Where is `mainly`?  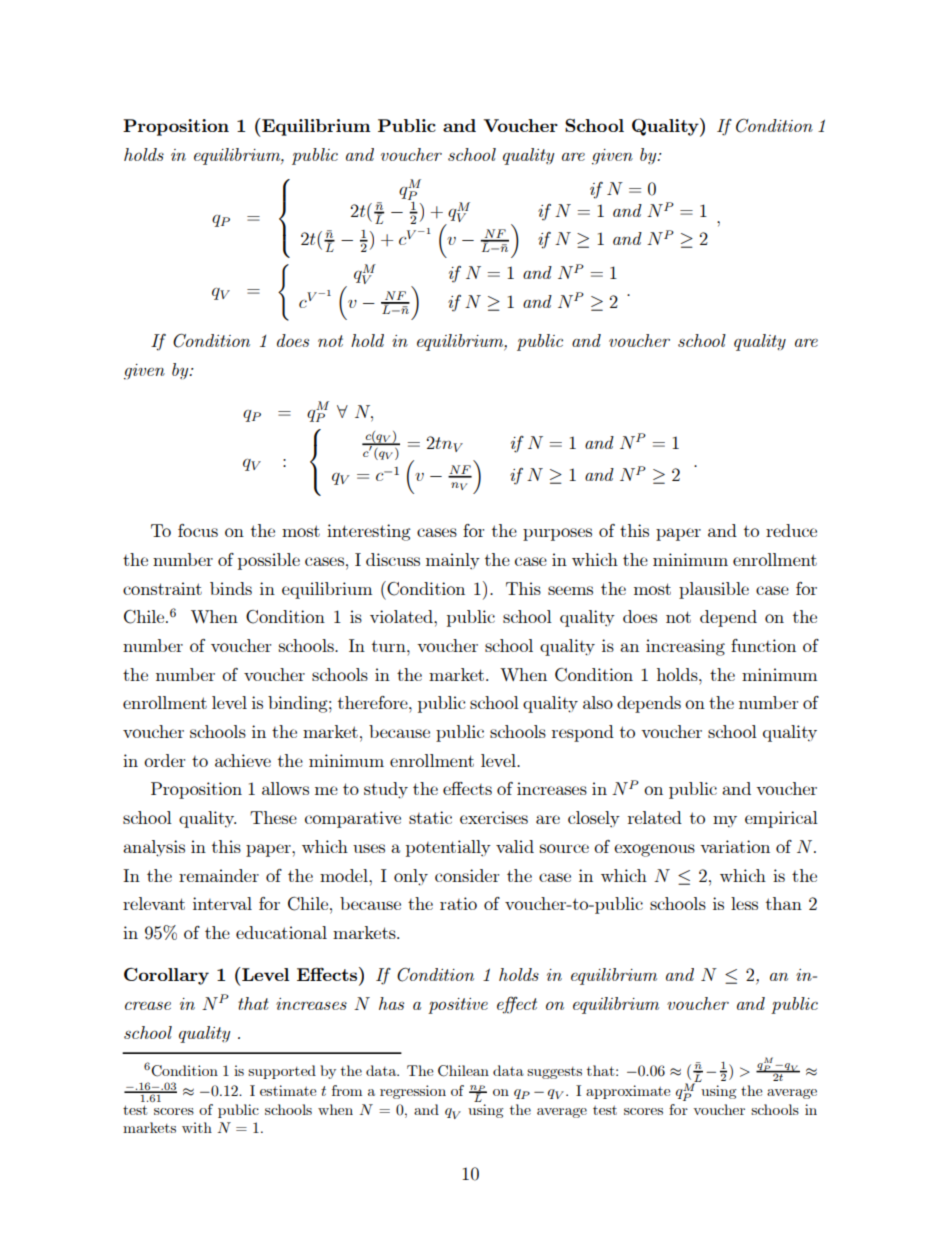 mainly is located at coordinates (453, 561).
